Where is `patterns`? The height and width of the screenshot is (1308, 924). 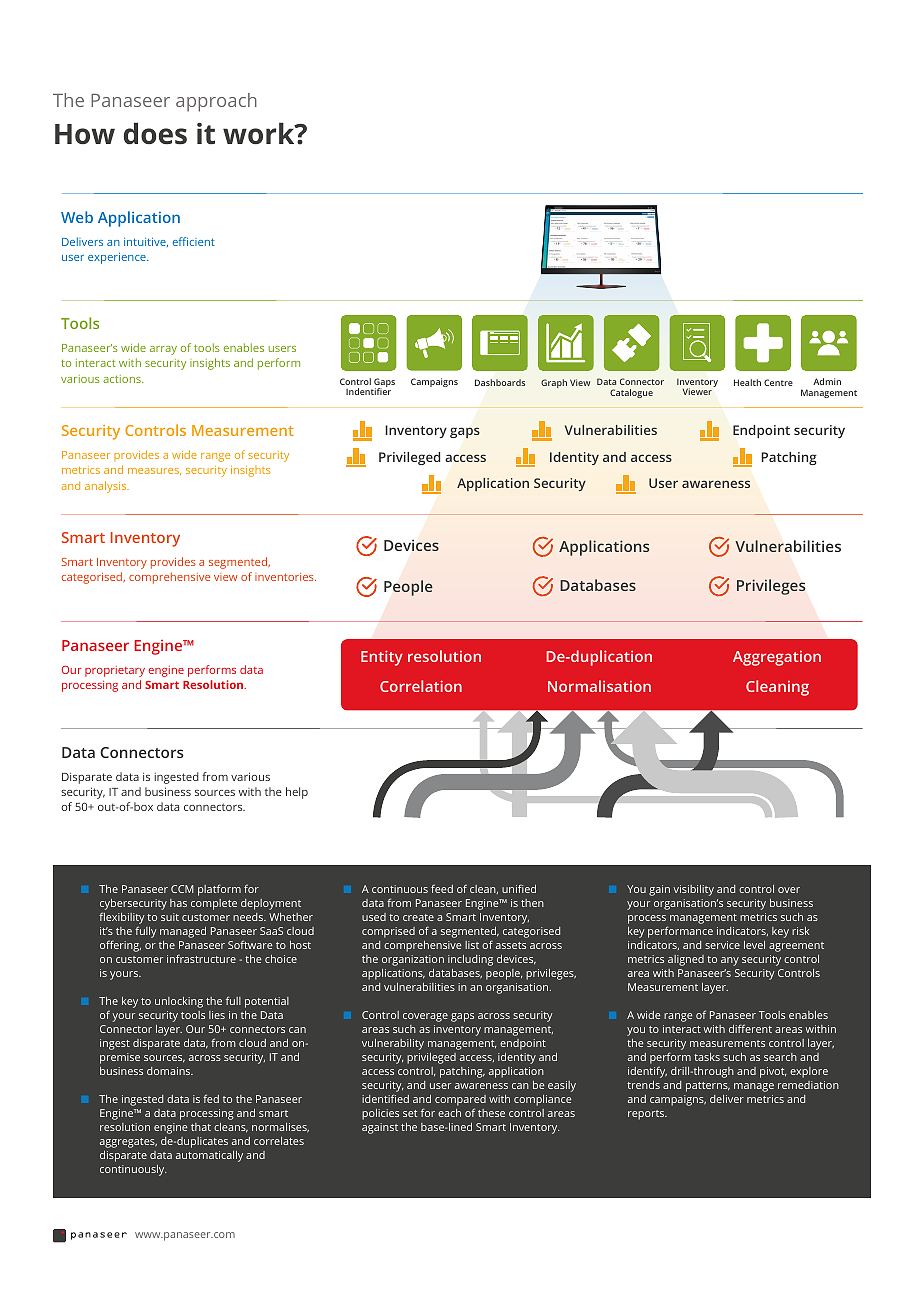 patterns is located at coordinates (708, 1087).
